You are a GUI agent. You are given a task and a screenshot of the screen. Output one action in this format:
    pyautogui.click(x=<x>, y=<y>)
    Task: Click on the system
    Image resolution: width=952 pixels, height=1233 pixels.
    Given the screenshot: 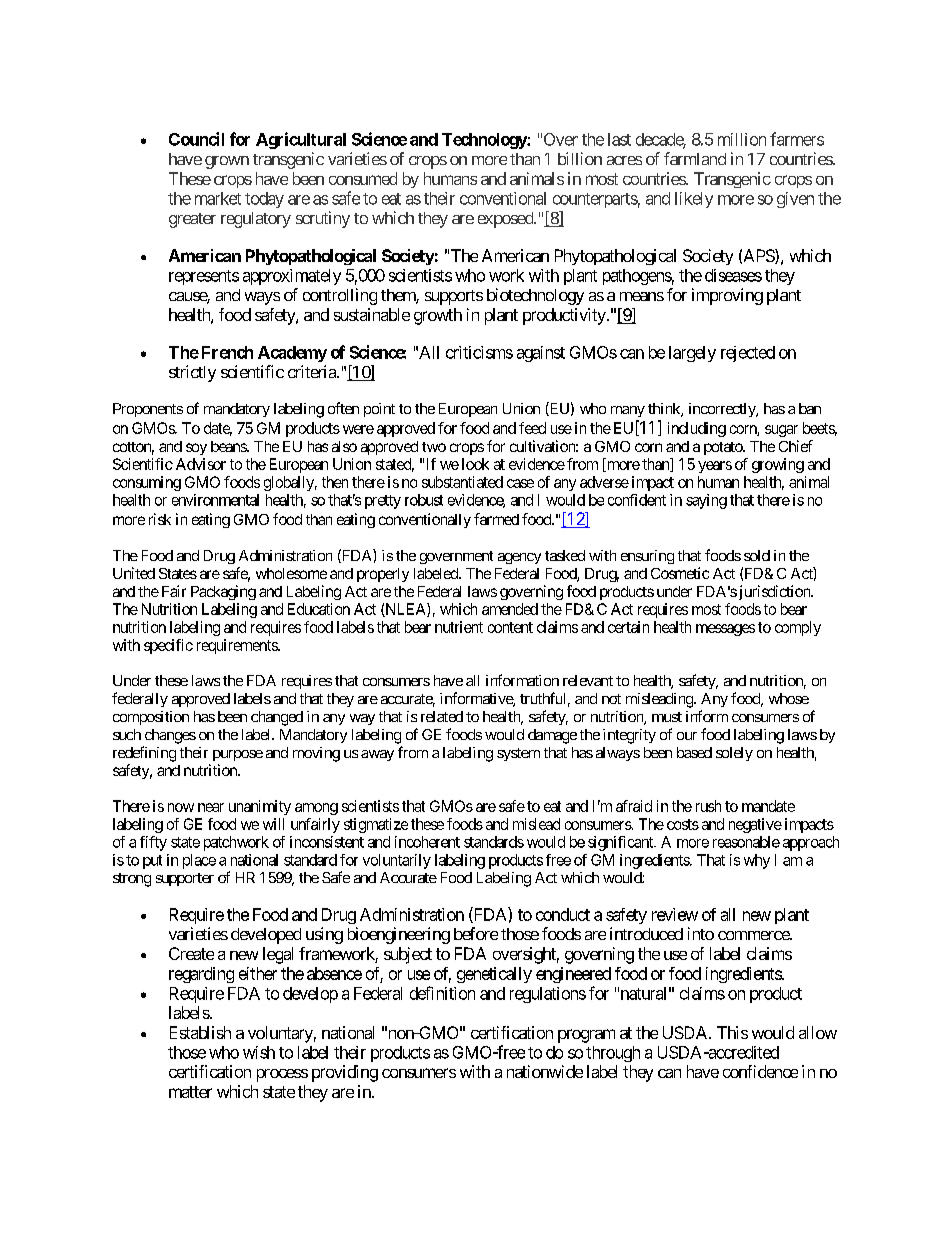 What is the action you would take?
    pyautogui.click(x=518, y=754)
